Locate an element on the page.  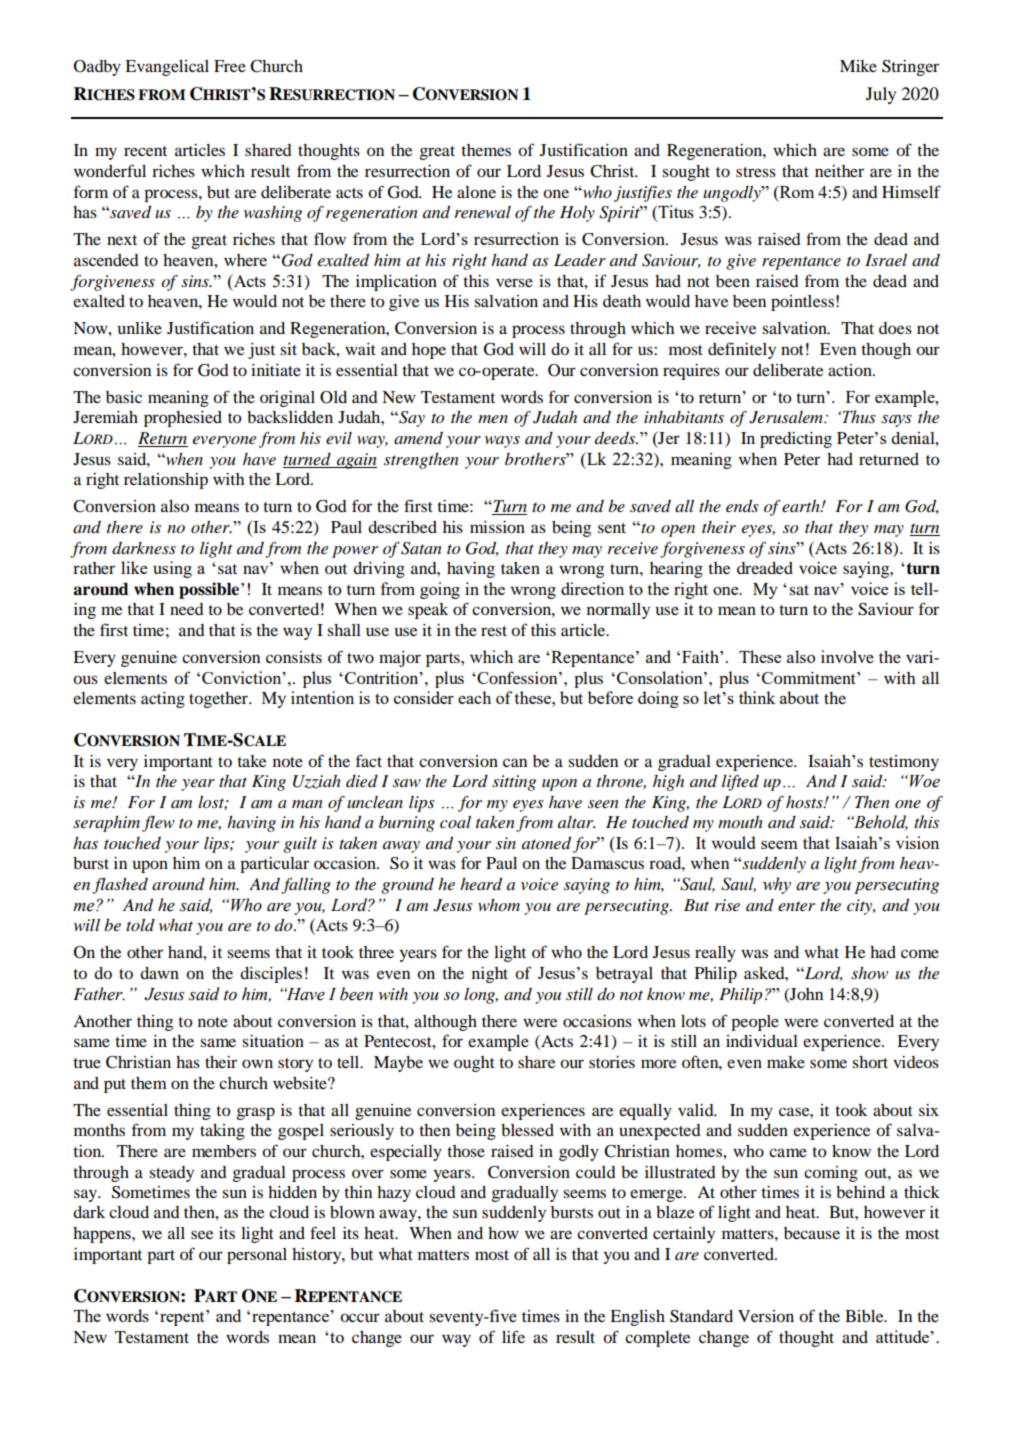
told is located at coordinates (140, 925).
